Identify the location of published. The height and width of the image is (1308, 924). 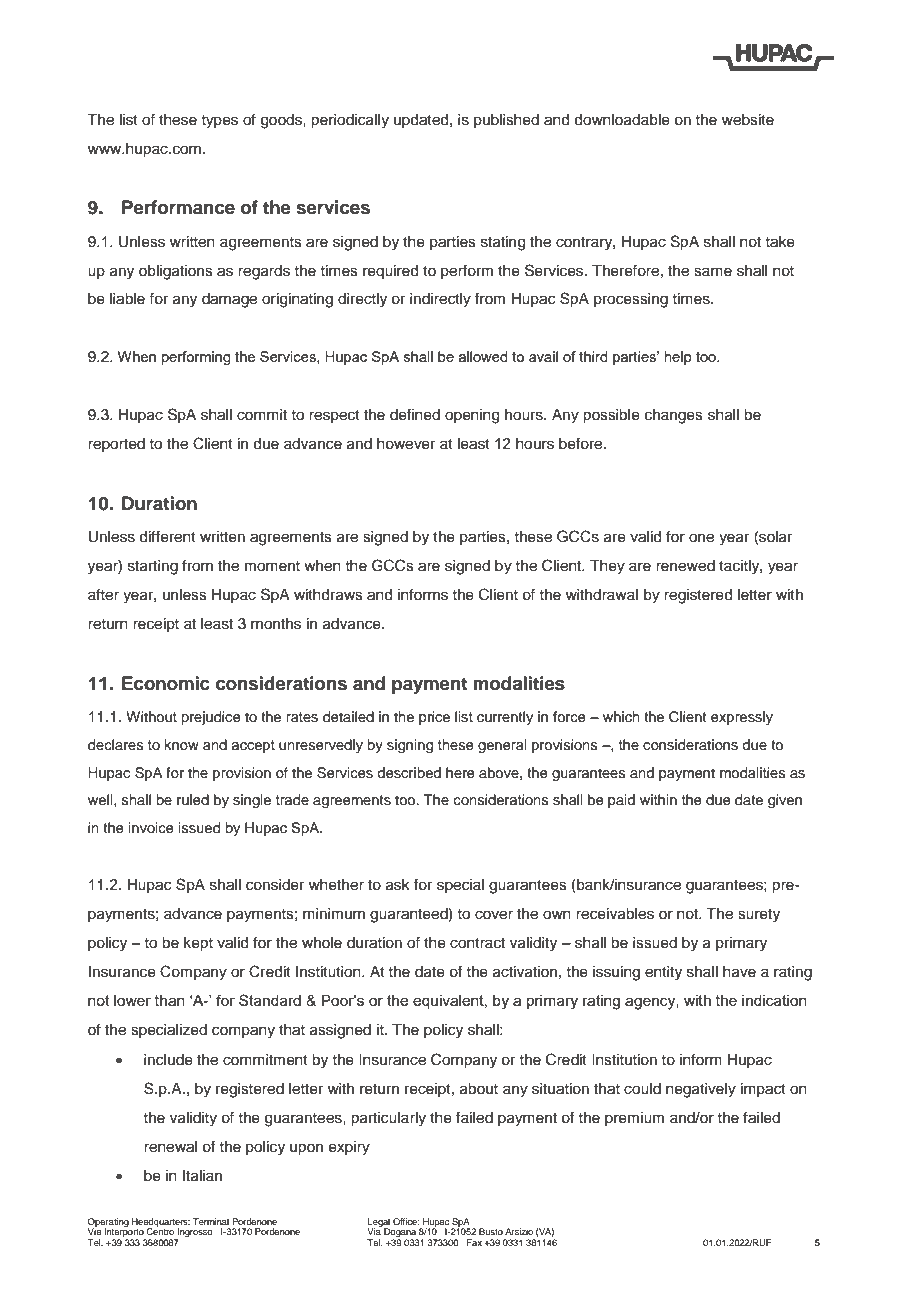
(506, 121).
